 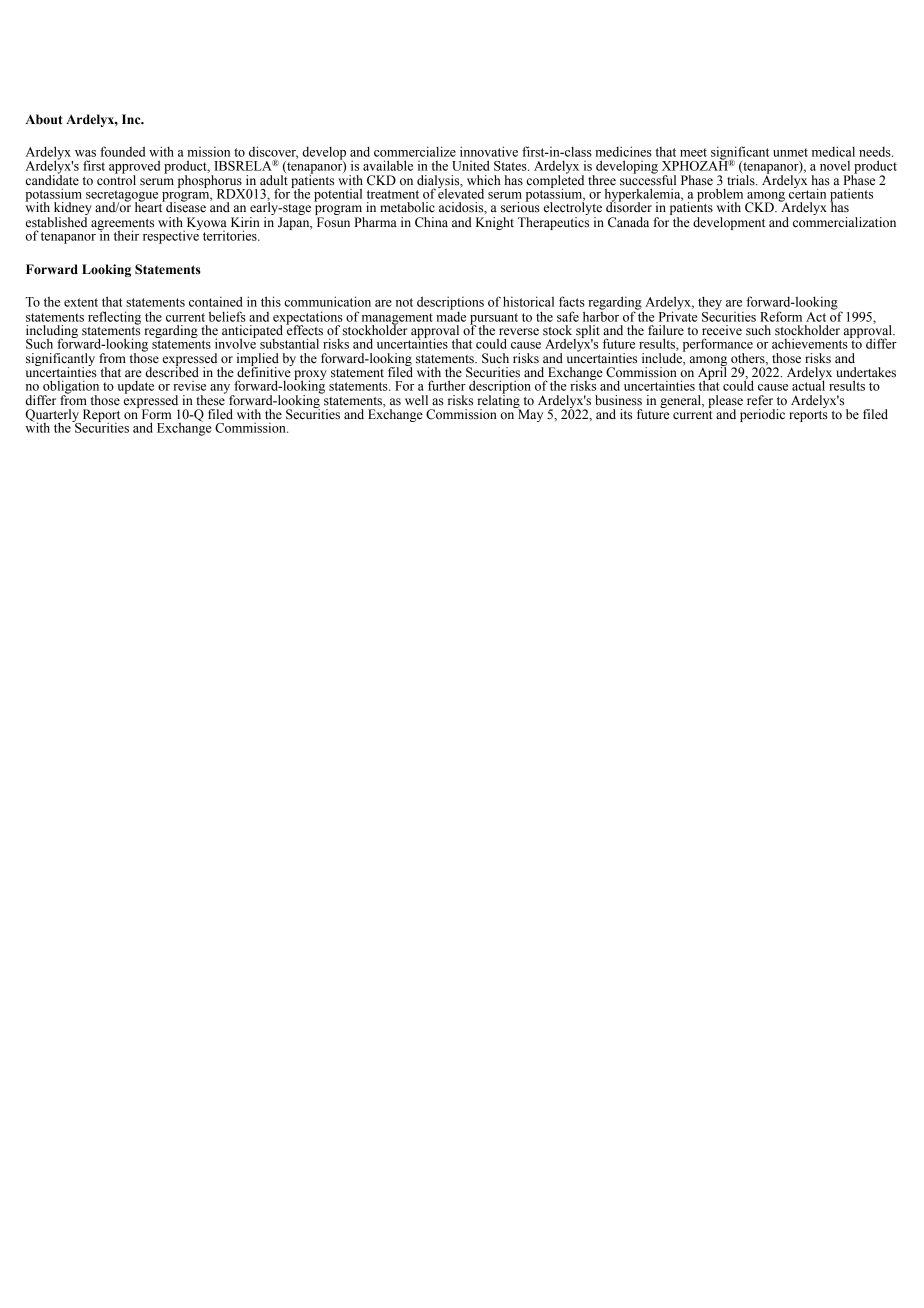 What do you see at coordinates (122, 225) in the document?
I see `agreements` at bounding box center [122, 225].
